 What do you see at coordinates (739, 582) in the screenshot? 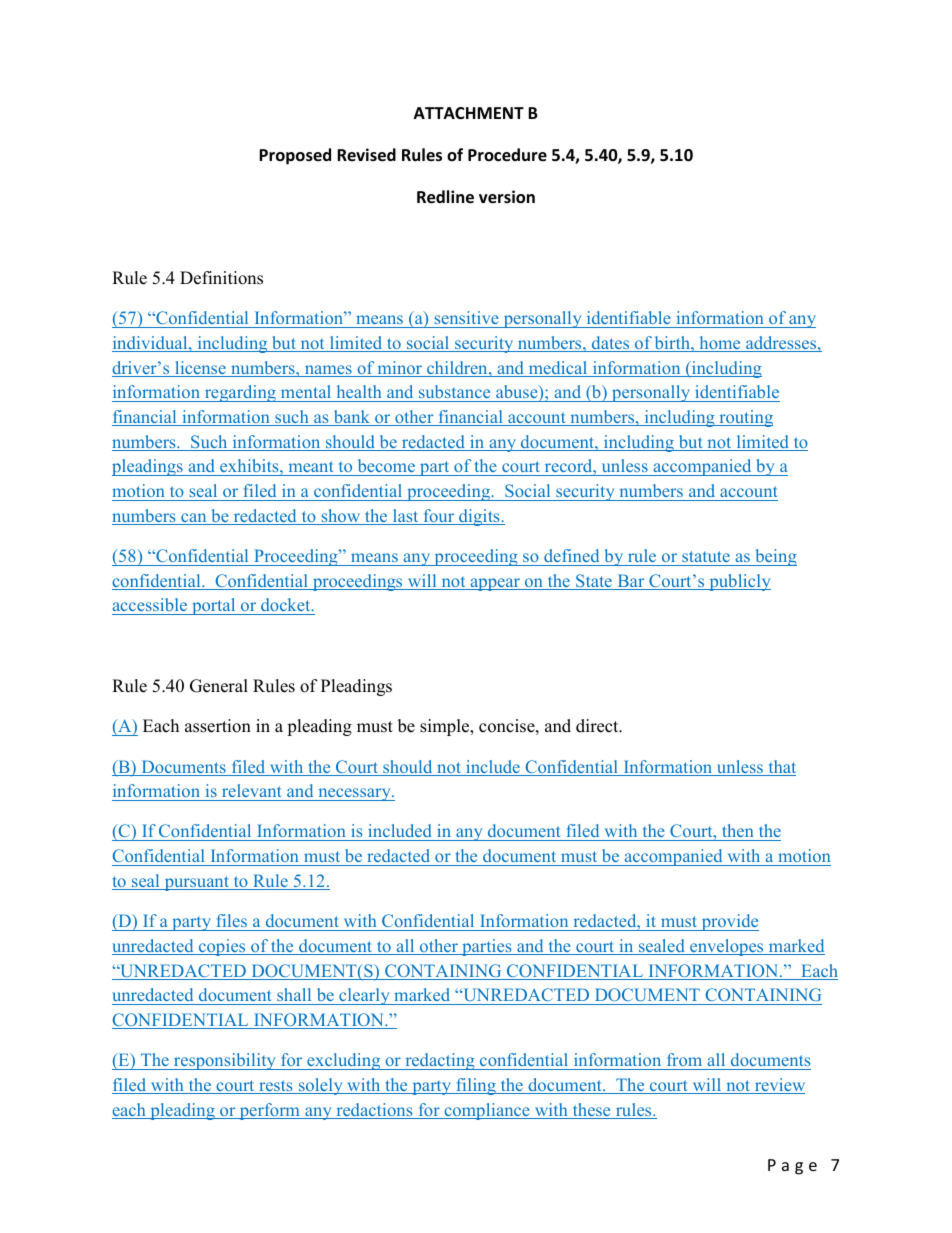
I see `publicly` at bounding box center [739, 582].
